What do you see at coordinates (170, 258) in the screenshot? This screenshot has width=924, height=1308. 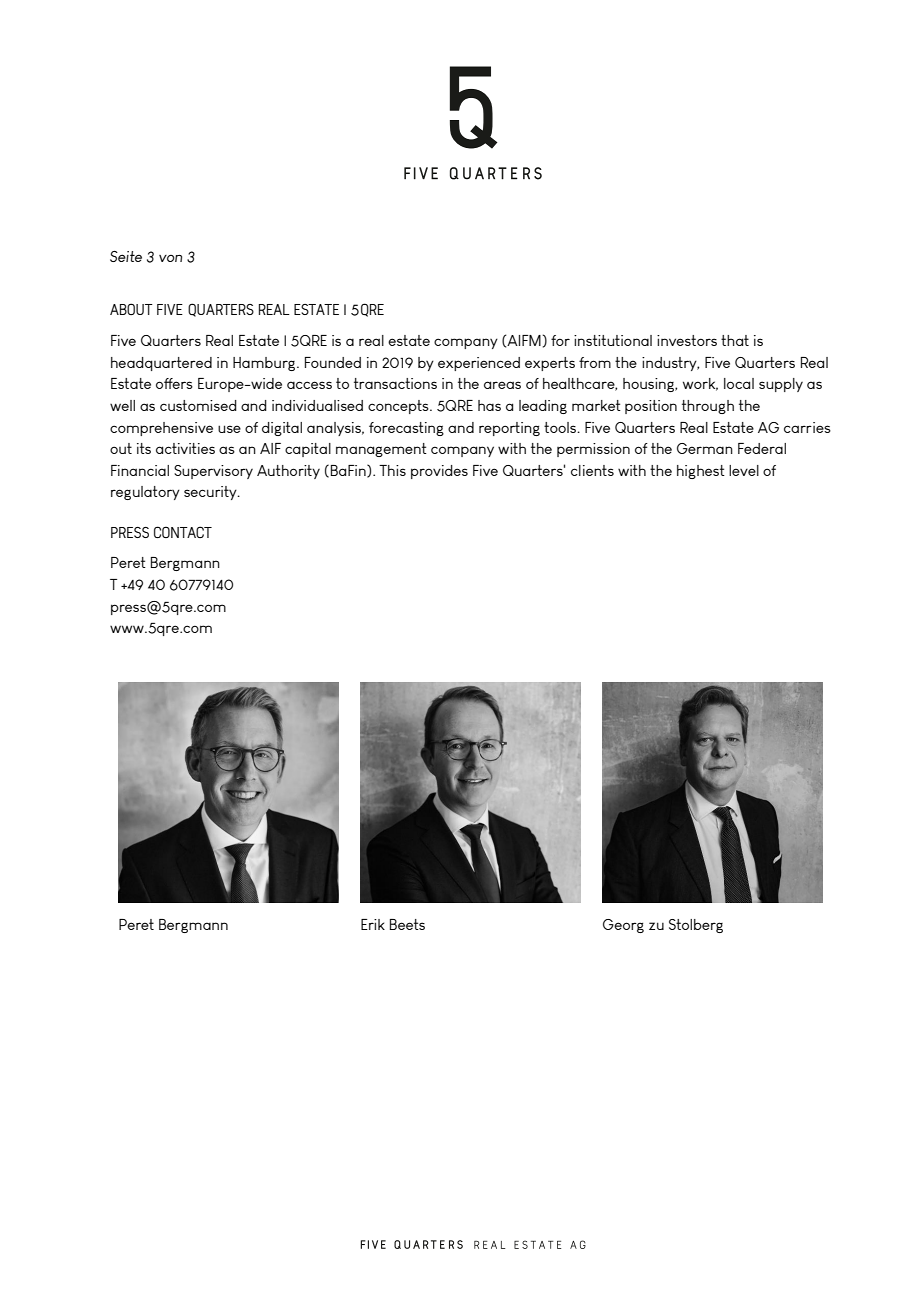 I see `von` at bounding box center [170, 258].
